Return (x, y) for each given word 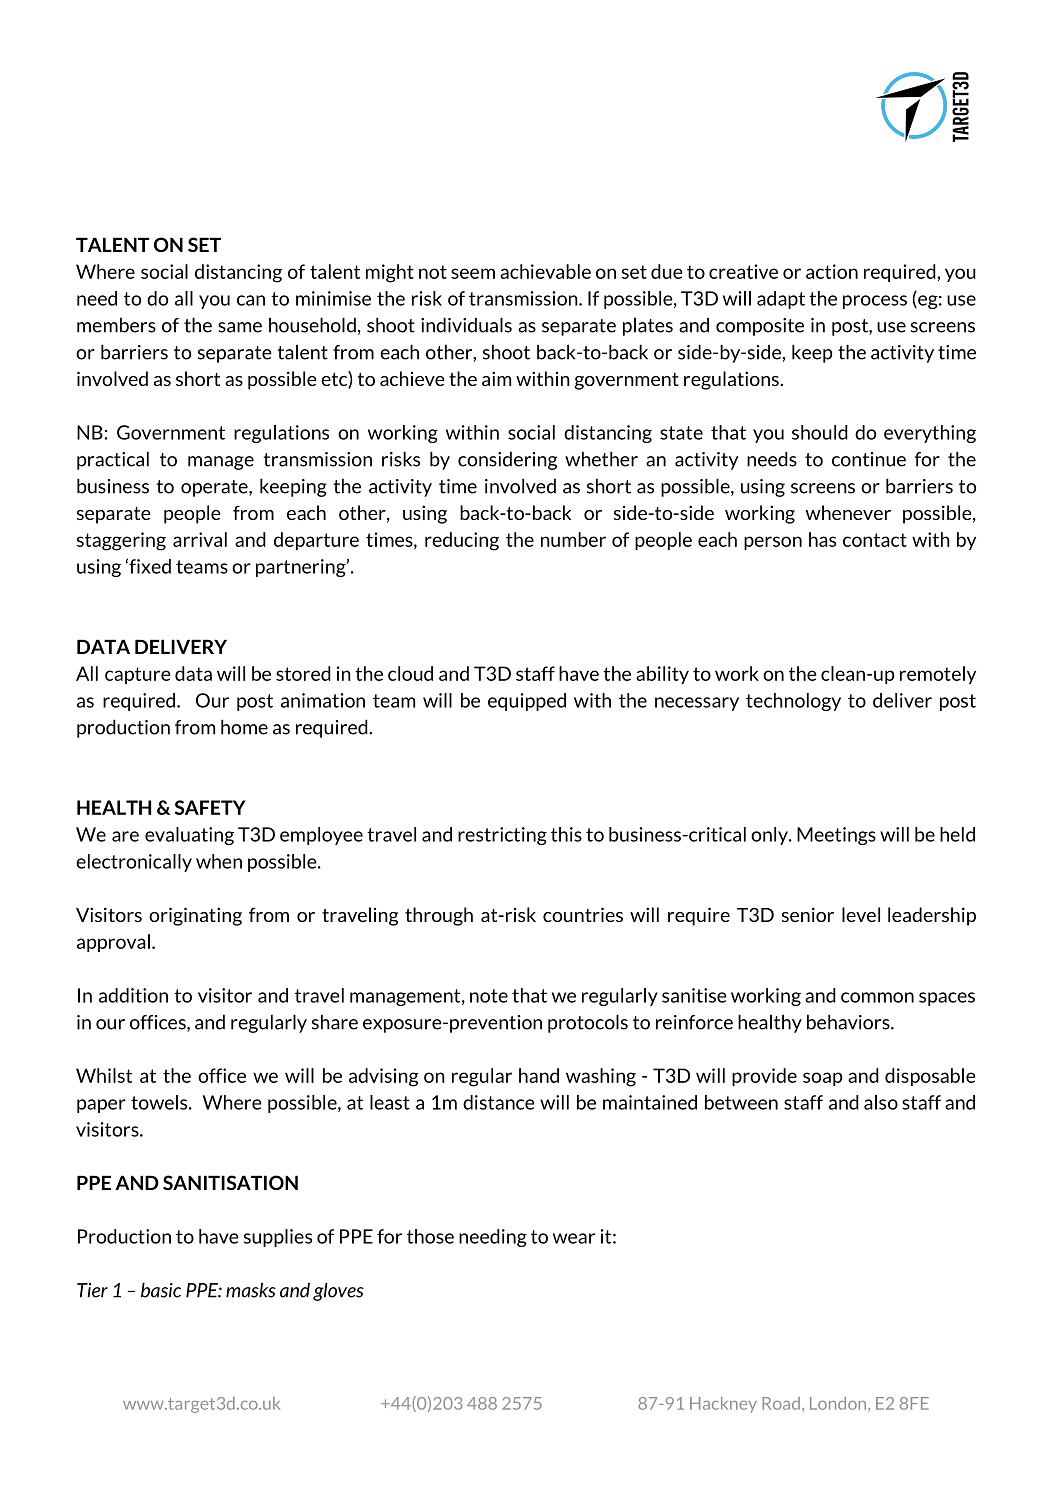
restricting (502, 836)
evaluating (189, 836)
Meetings (836, 836)
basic (161, 1290)
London (839, 1404)
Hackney (723, 1405)
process (875, 302)
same (240, 327)
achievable (545, 271)
